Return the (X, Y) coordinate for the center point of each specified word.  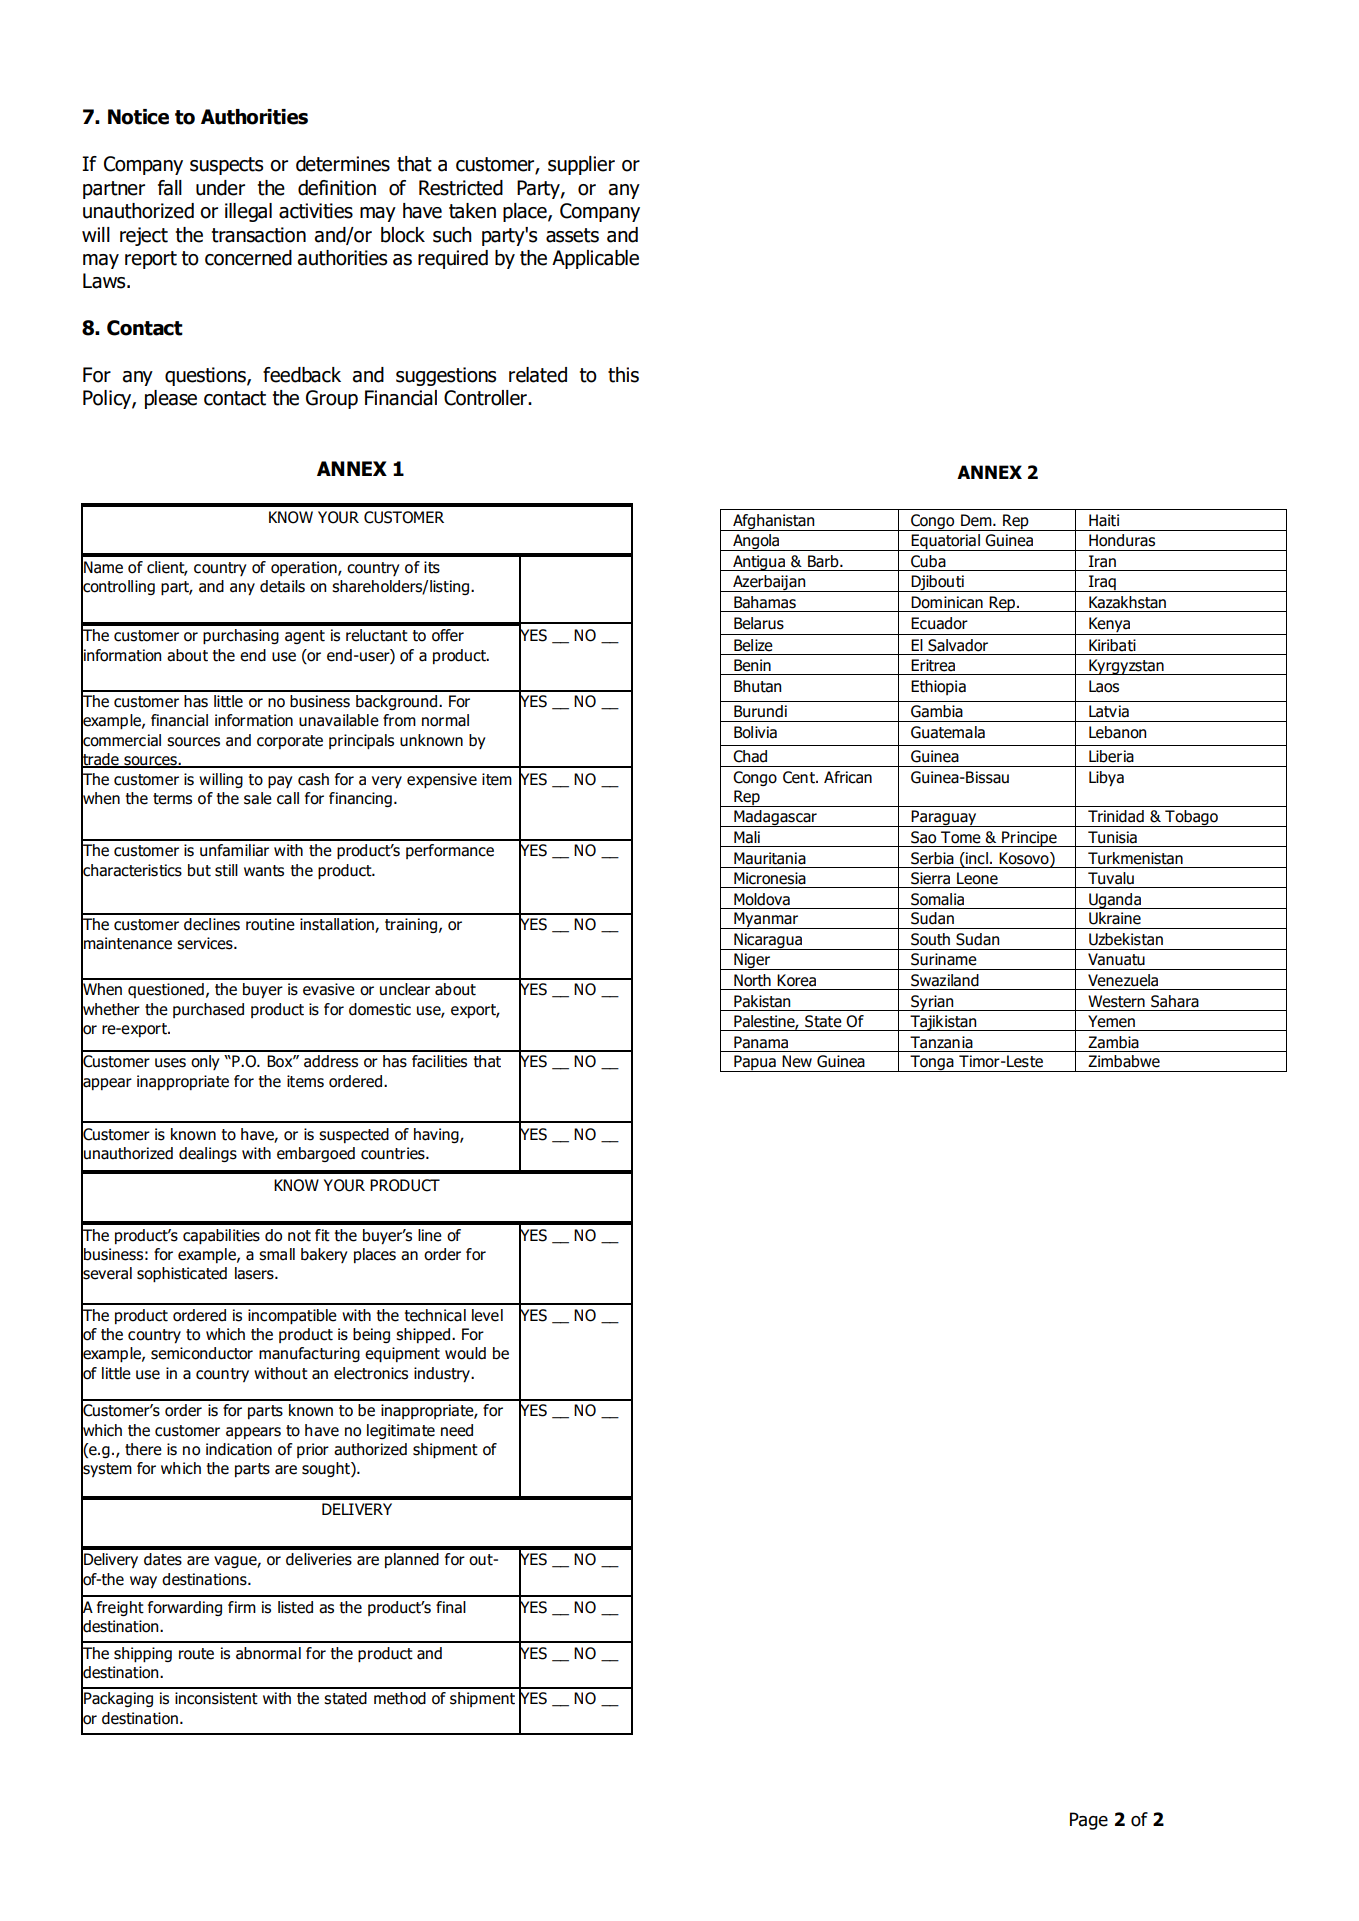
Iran (1102, 561)
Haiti (1104, 520)
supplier (581, 165)
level (487, 1315)
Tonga (932, 1063)
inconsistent (216, 1698)
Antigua (759, 563)
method (400, 1698)
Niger (752, 961)
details (282, 586)
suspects (226, 166)
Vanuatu (1116, 959)
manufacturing (309, 1354)
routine (270, 924)
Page (1089, 1821)
